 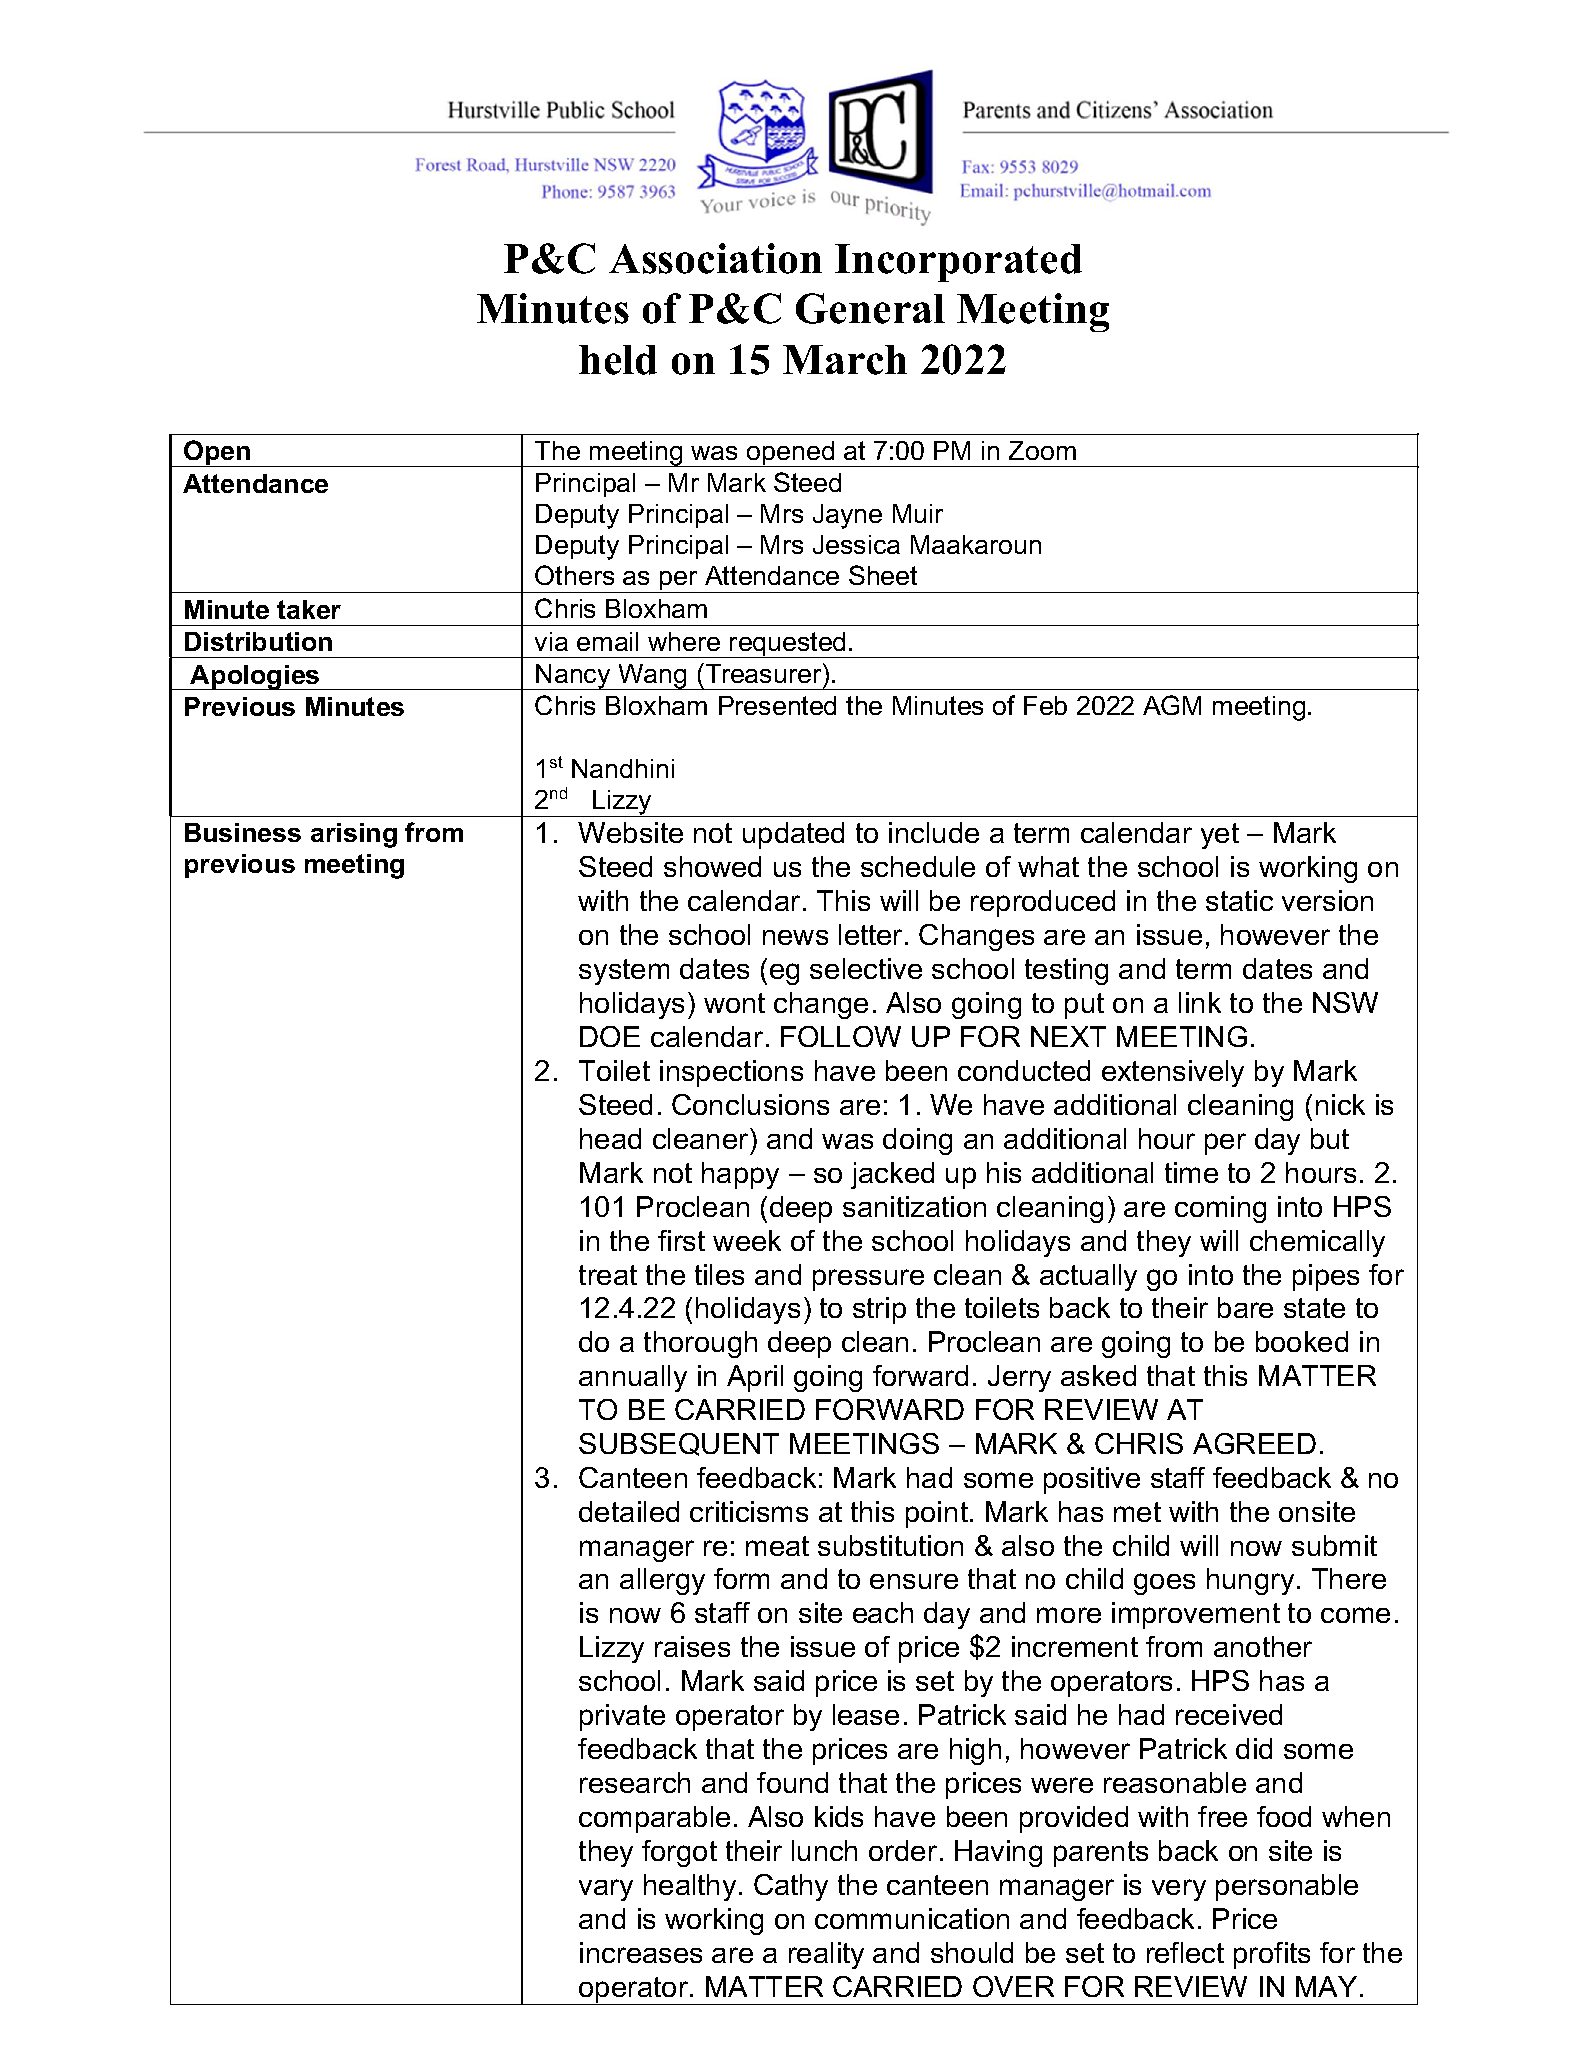 I want to click on Conclusions, so click(x=750, y=1104).
